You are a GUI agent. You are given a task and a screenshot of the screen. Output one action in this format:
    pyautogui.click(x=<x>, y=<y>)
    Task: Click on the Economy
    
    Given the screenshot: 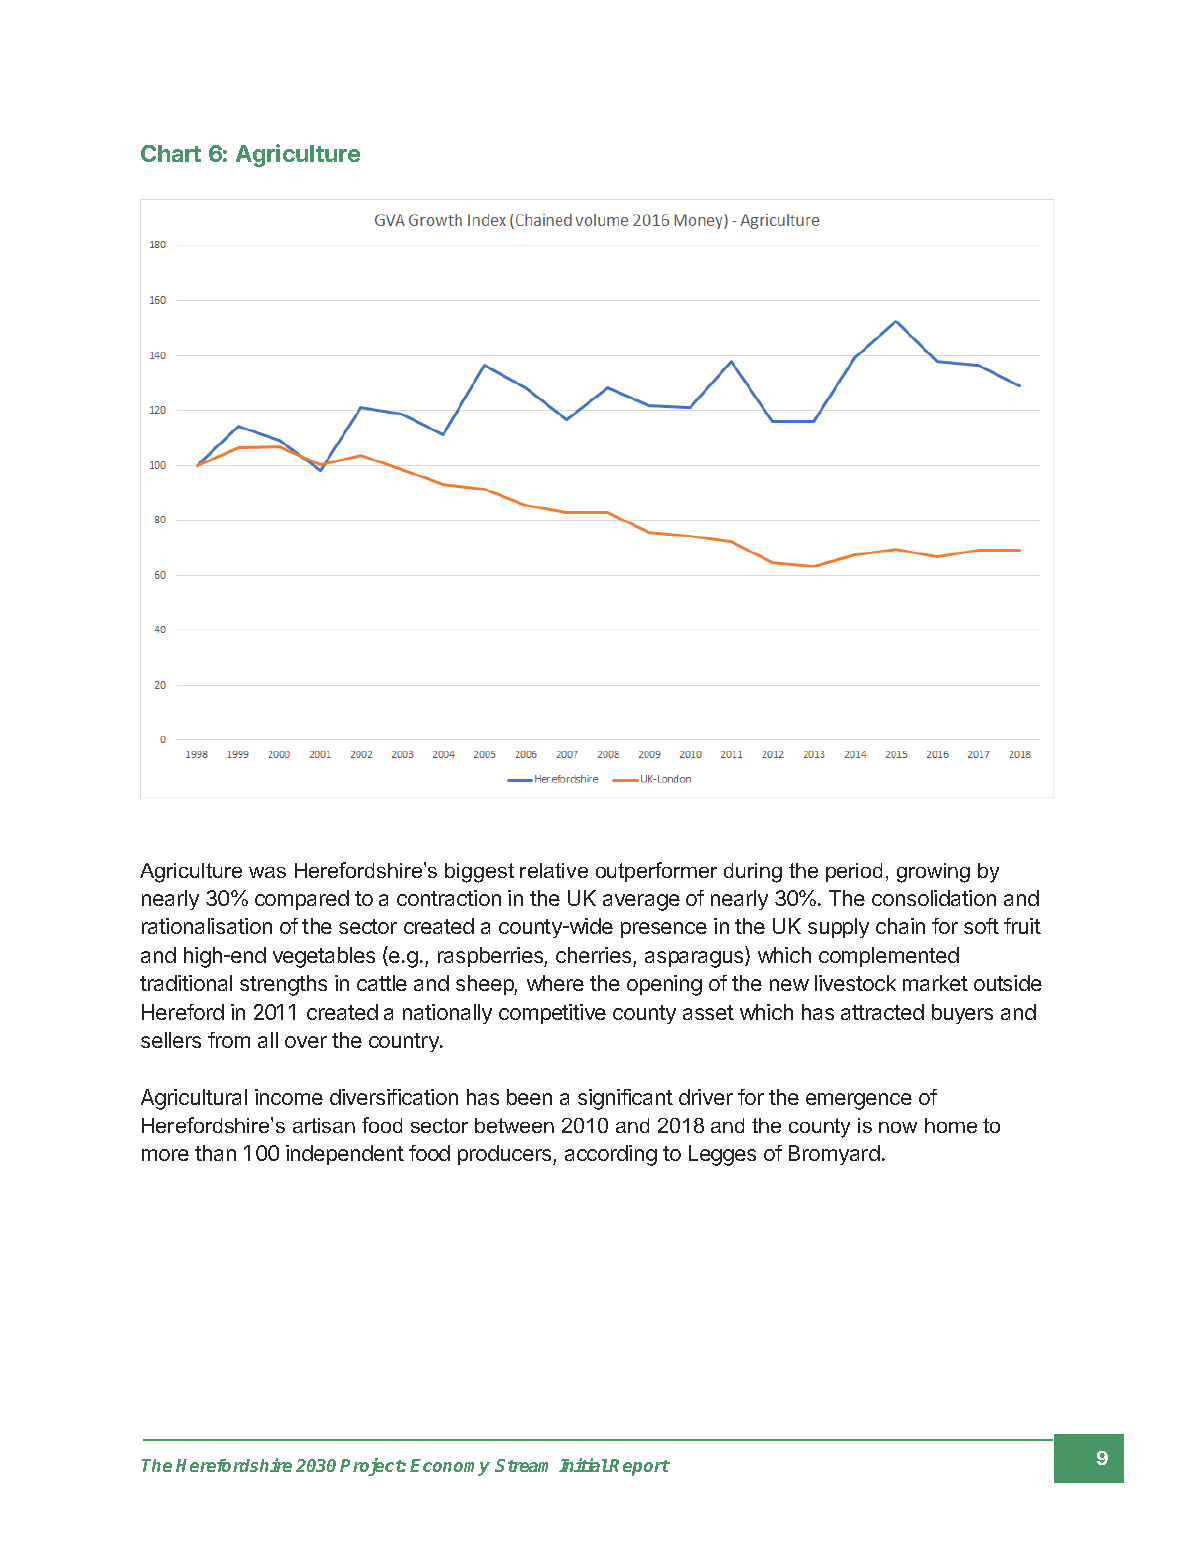 What is the action you would take?
    pyautogui.click(x=450, y=1467)
